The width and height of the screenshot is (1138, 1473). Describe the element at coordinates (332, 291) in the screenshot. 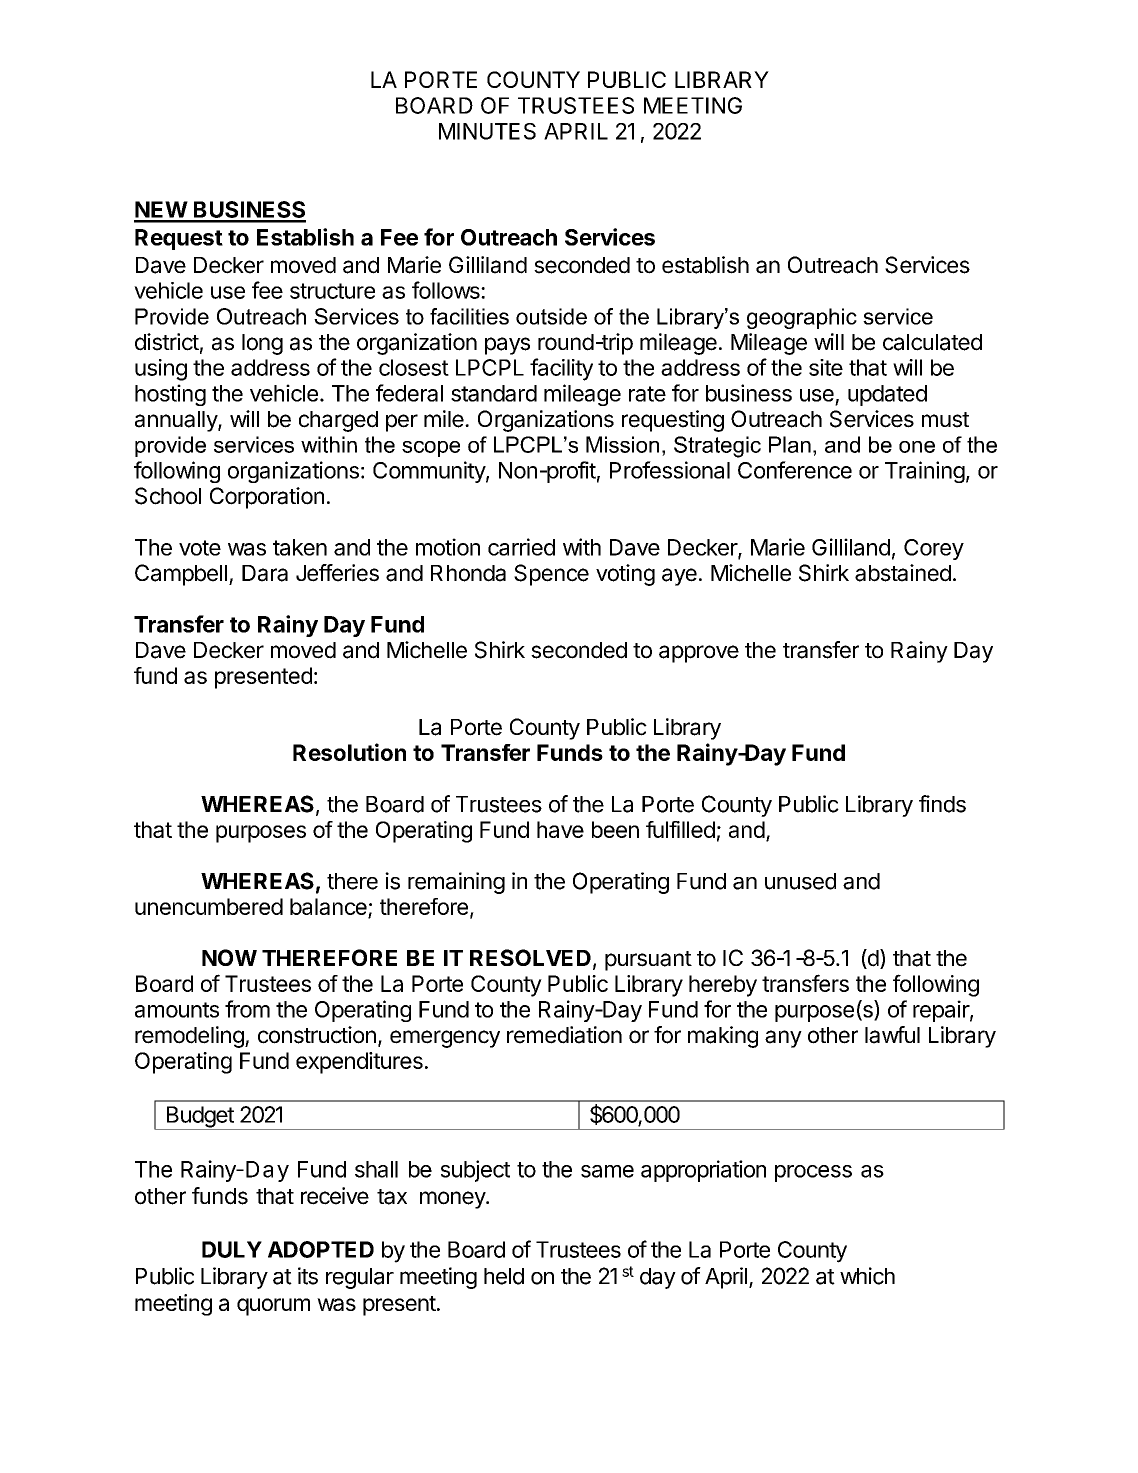

I see `structure` at that location.
